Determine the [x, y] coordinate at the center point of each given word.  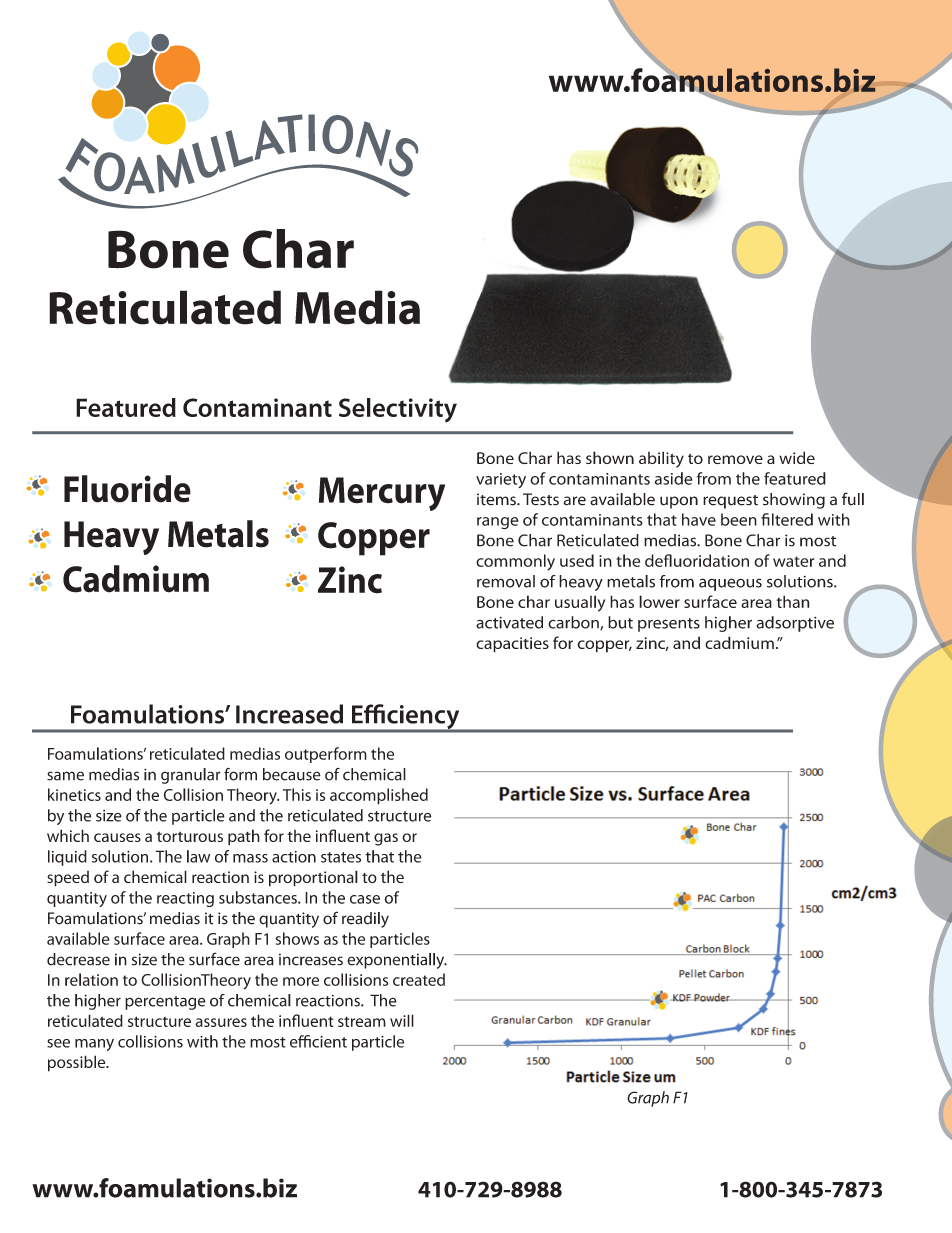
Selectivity [398, 410]
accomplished [379, 796]
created [419, 979]
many [94, 1045]
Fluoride [127, 489]
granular [191, 776]
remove [735, 459]
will [402, 1020]
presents [669, 625]
